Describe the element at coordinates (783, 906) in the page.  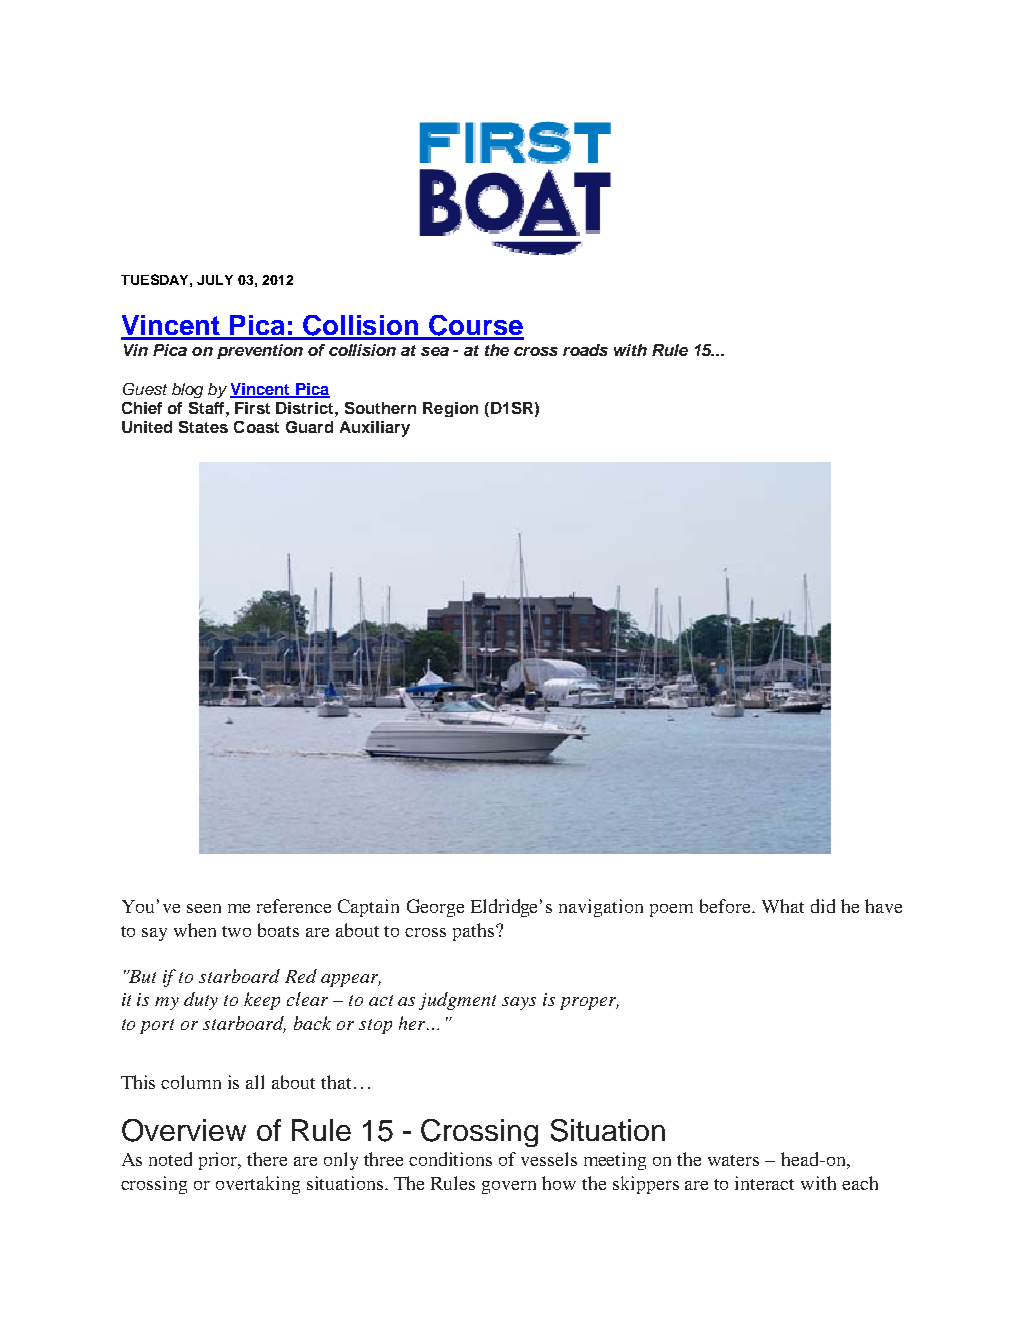
I see `What` at that location.
